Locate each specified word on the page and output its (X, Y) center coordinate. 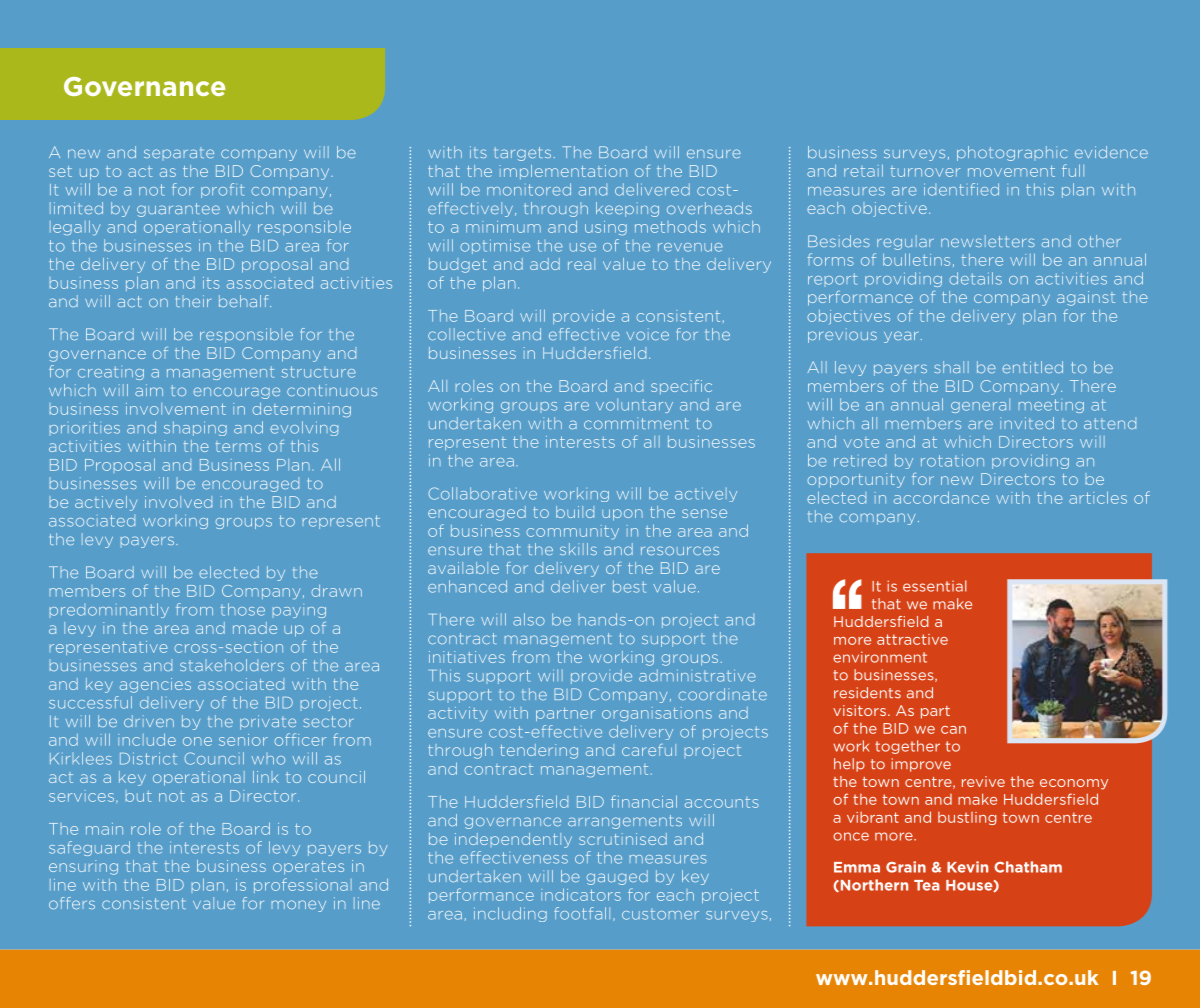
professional (303, 885)
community (572, 532)
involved (178, 502)
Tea (926, 885)
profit (222, 190)
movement (1011, 171)
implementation (563, 172)
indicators (581, 894)
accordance (941, 497)
